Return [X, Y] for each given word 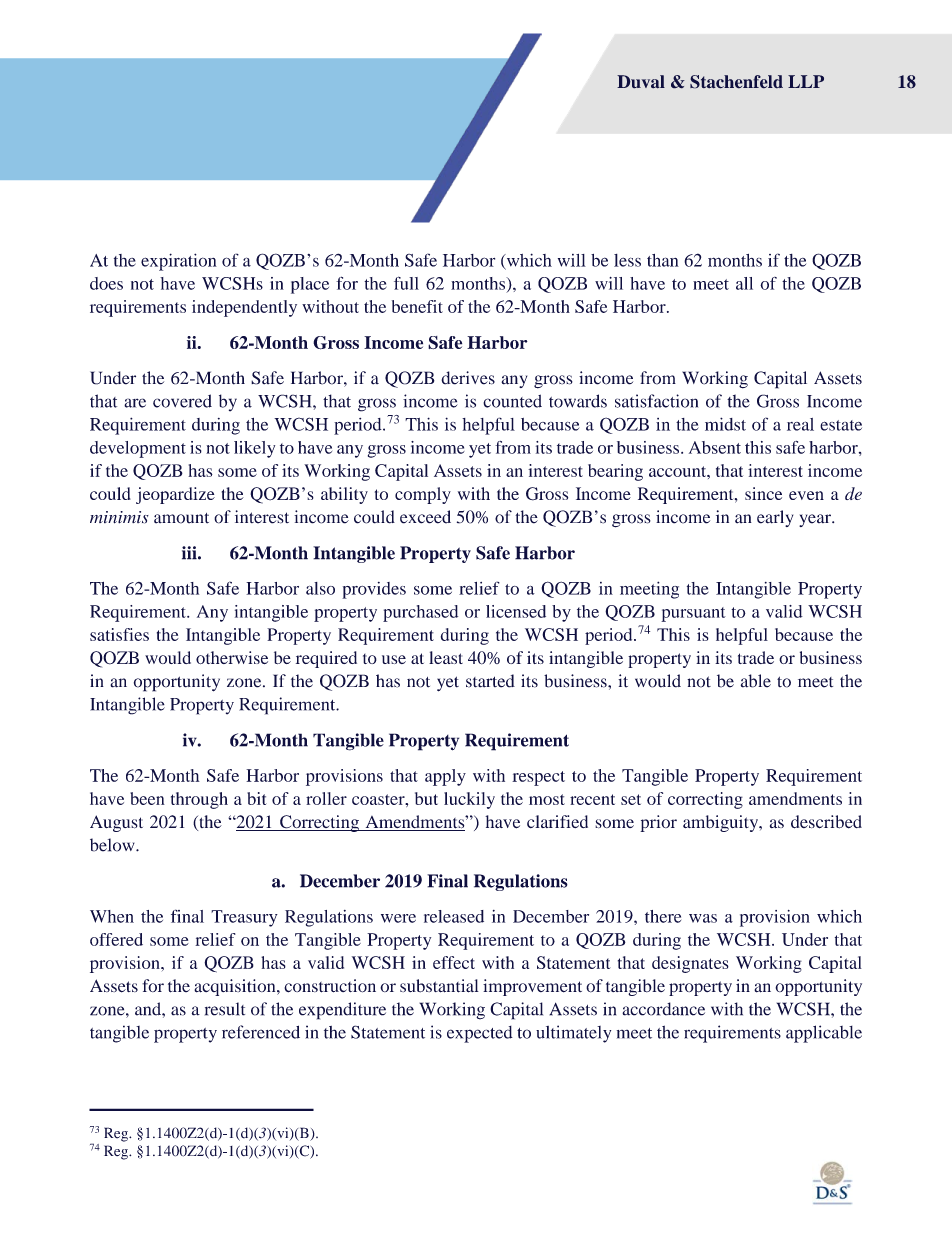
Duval [641, 82]
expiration [179, 262]
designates [690, 964]
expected [480, 1034]
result [225, 1009]
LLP [806, 81]
